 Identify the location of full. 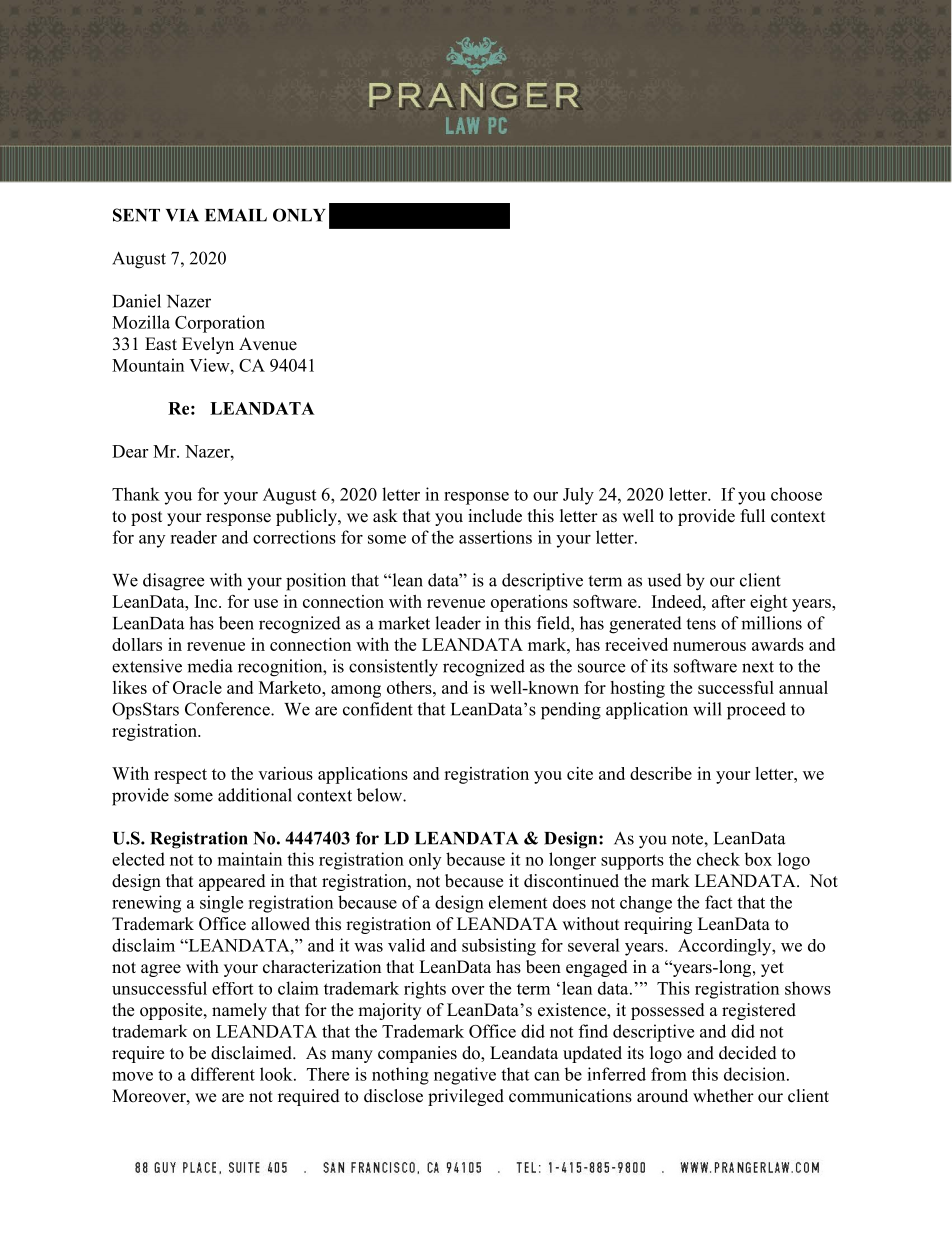
(753, 516).
